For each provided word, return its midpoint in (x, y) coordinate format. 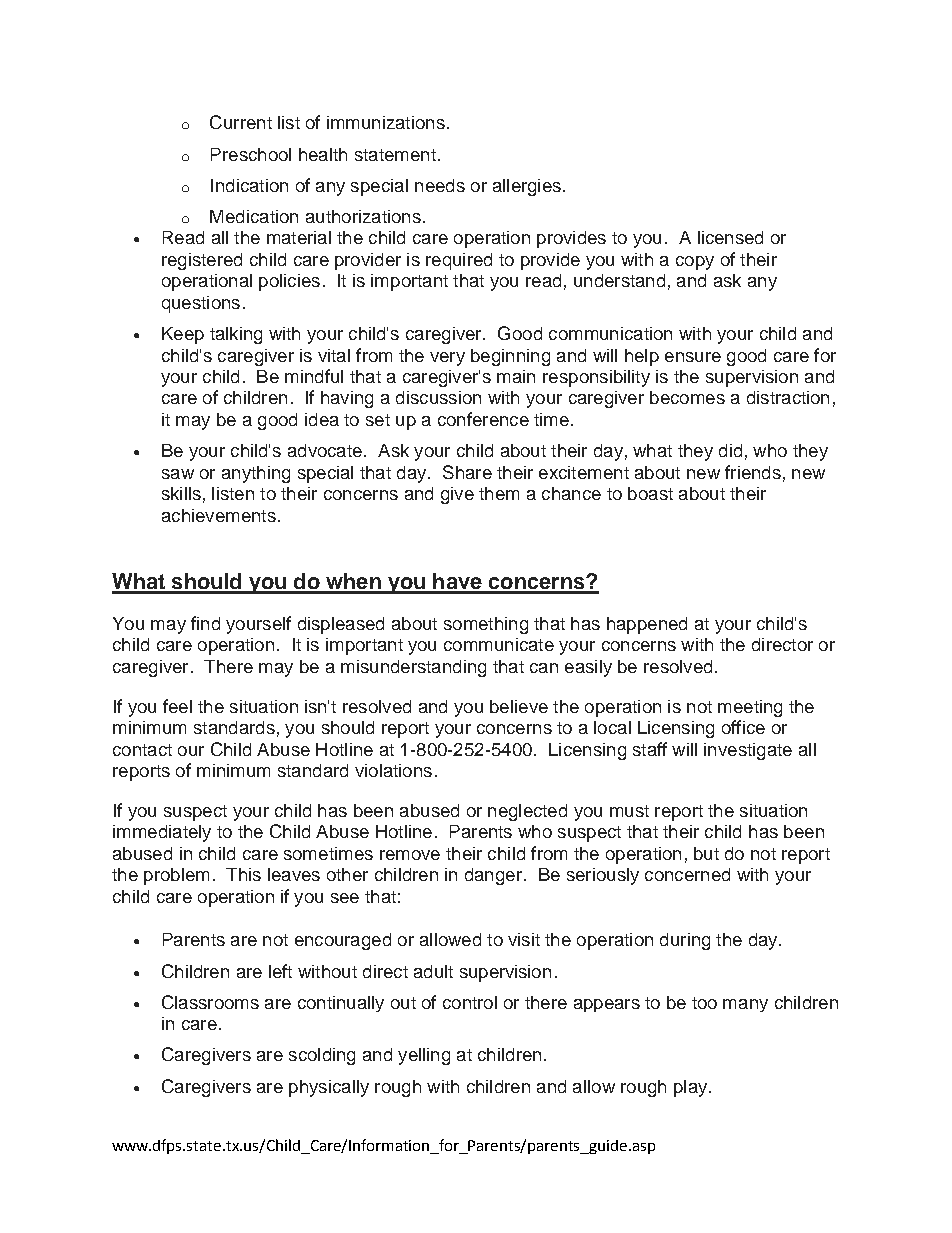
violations (393, 770)
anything (256, 474)
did (730, 450)
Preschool (251, 154)
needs (440, 185)
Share (467, 472)
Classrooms (210, 1002)
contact (142, 750)
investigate (748, 751)
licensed (730, 237)
